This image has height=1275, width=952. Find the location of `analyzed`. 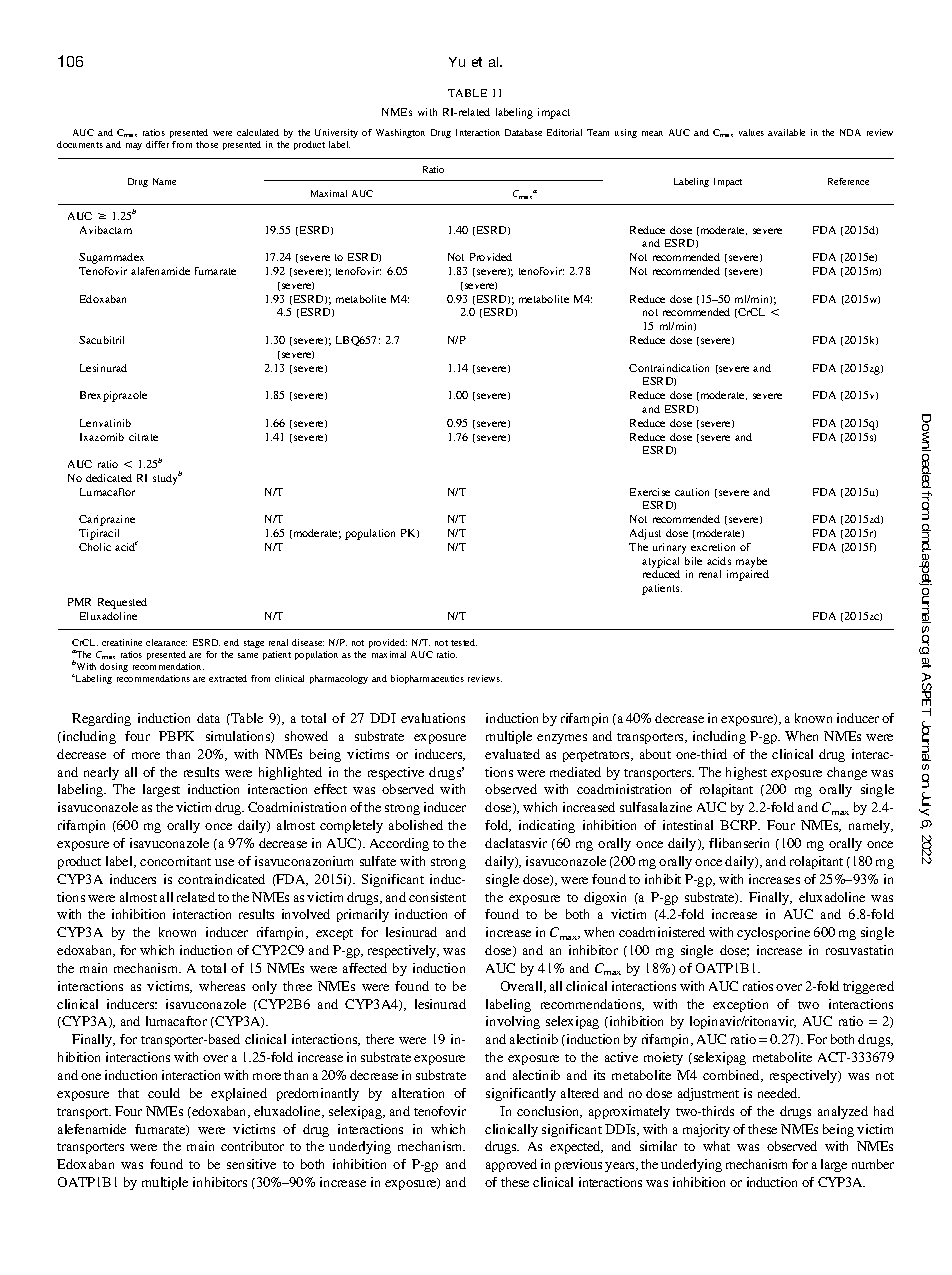

analyzed is located at coordinates (843, 1112).
